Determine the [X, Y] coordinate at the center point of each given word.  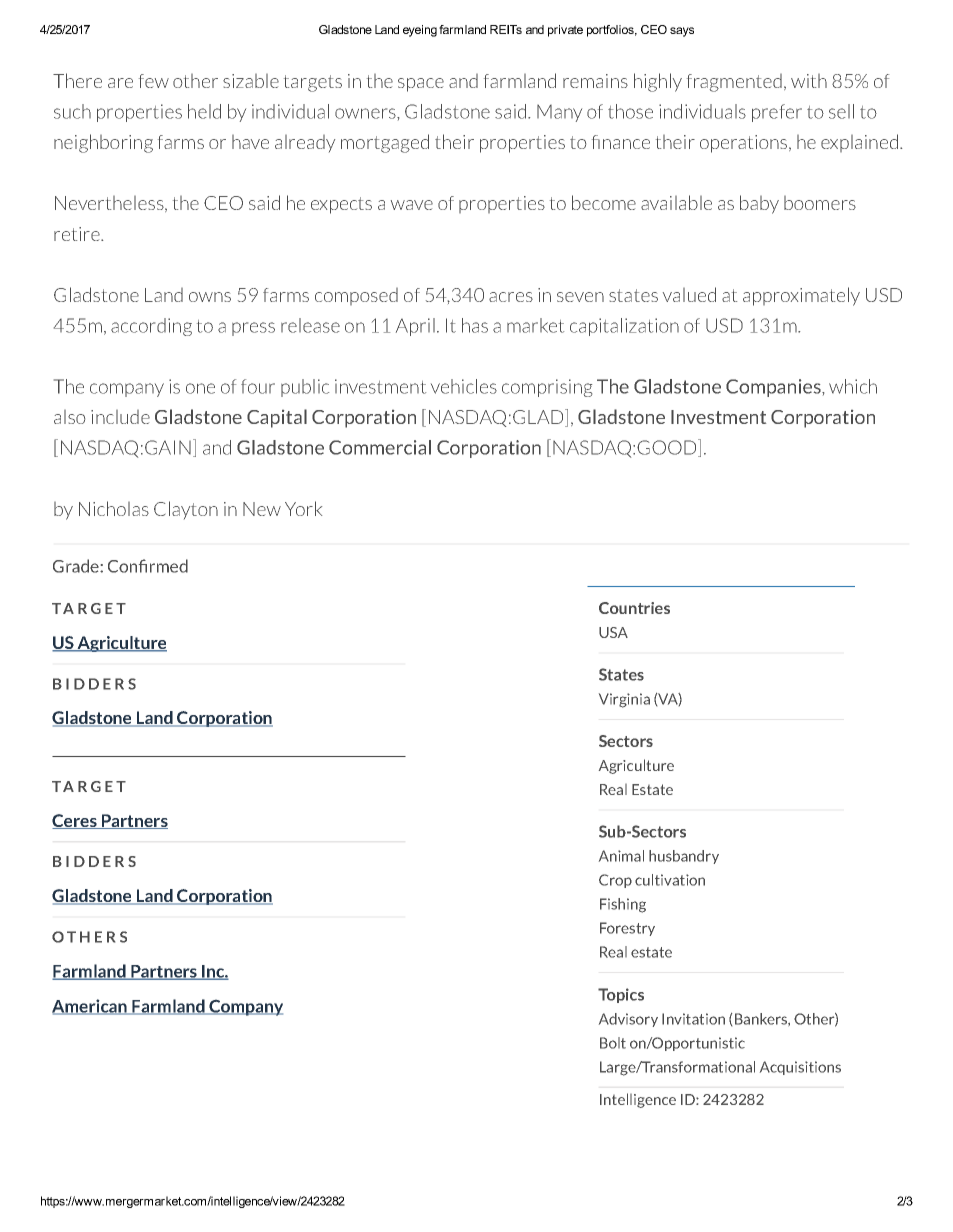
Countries [634, 608]
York [303, 508]
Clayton [186, 510]
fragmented [734, 83]
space [421, 85]
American [90, 1007]
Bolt [613, 1043]
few [154, 81]
